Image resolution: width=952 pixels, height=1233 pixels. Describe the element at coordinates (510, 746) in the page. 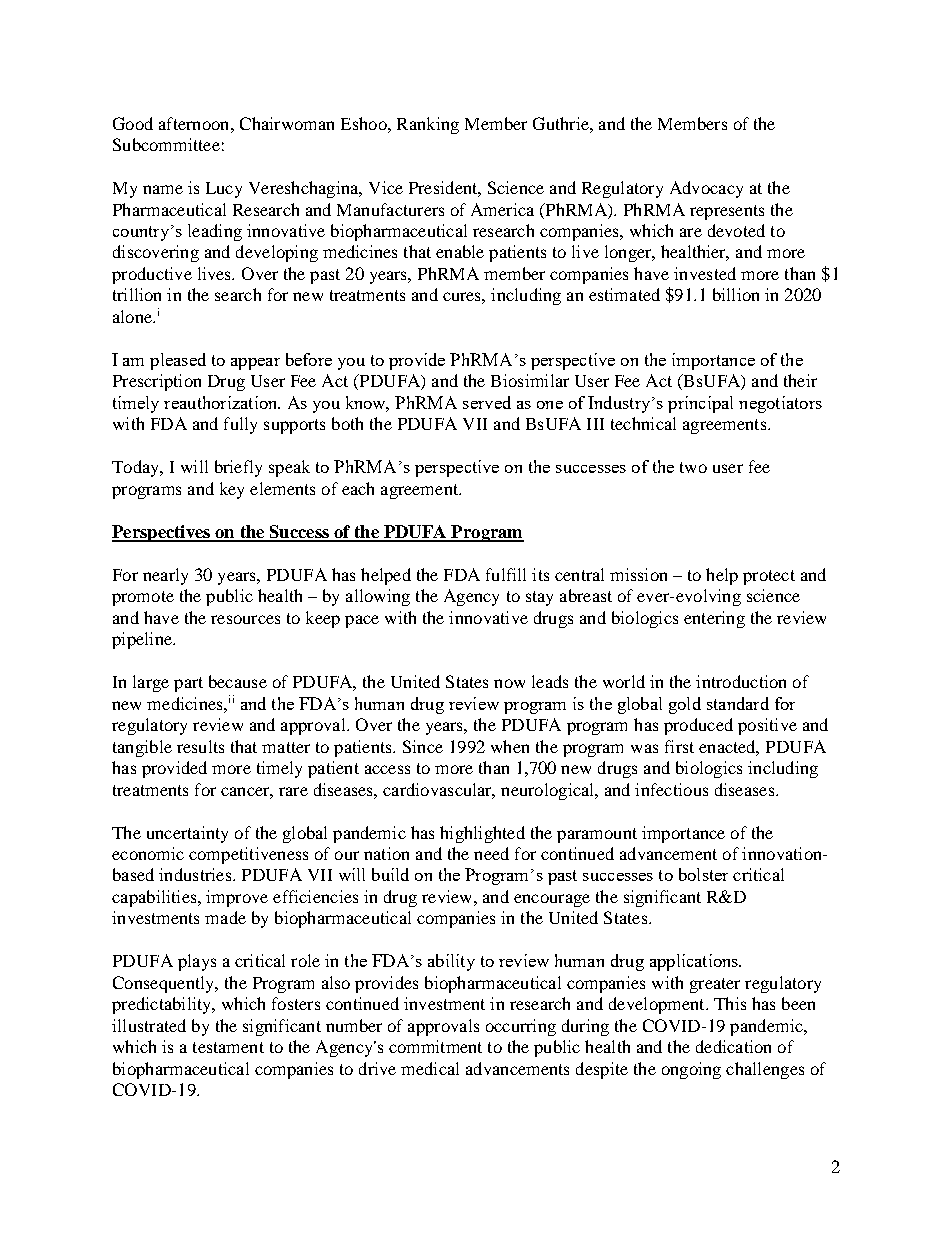

I see `when` at that location.
